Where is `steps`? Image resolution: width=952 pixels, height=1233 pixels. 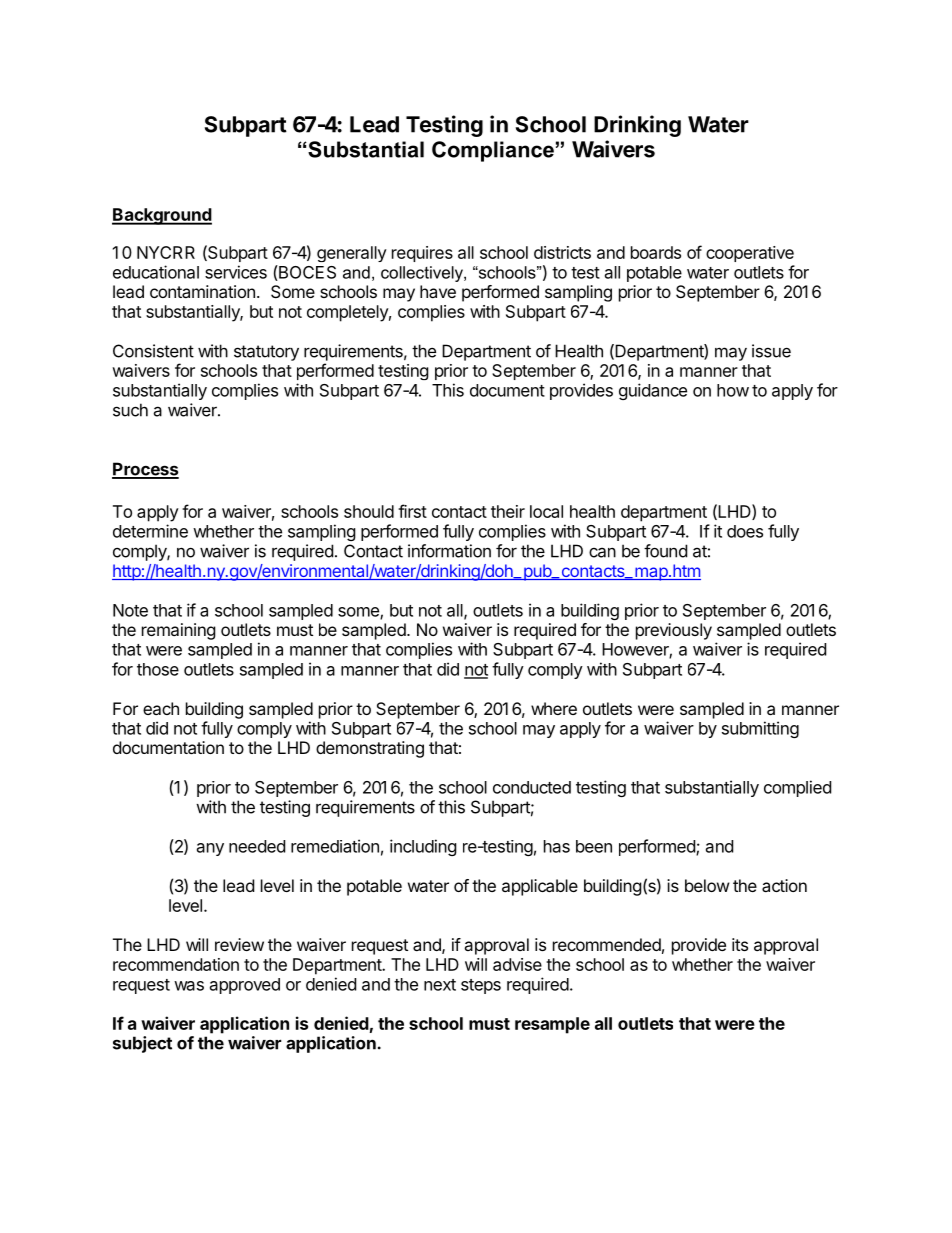
steps is located at coordinates (481, 986).
